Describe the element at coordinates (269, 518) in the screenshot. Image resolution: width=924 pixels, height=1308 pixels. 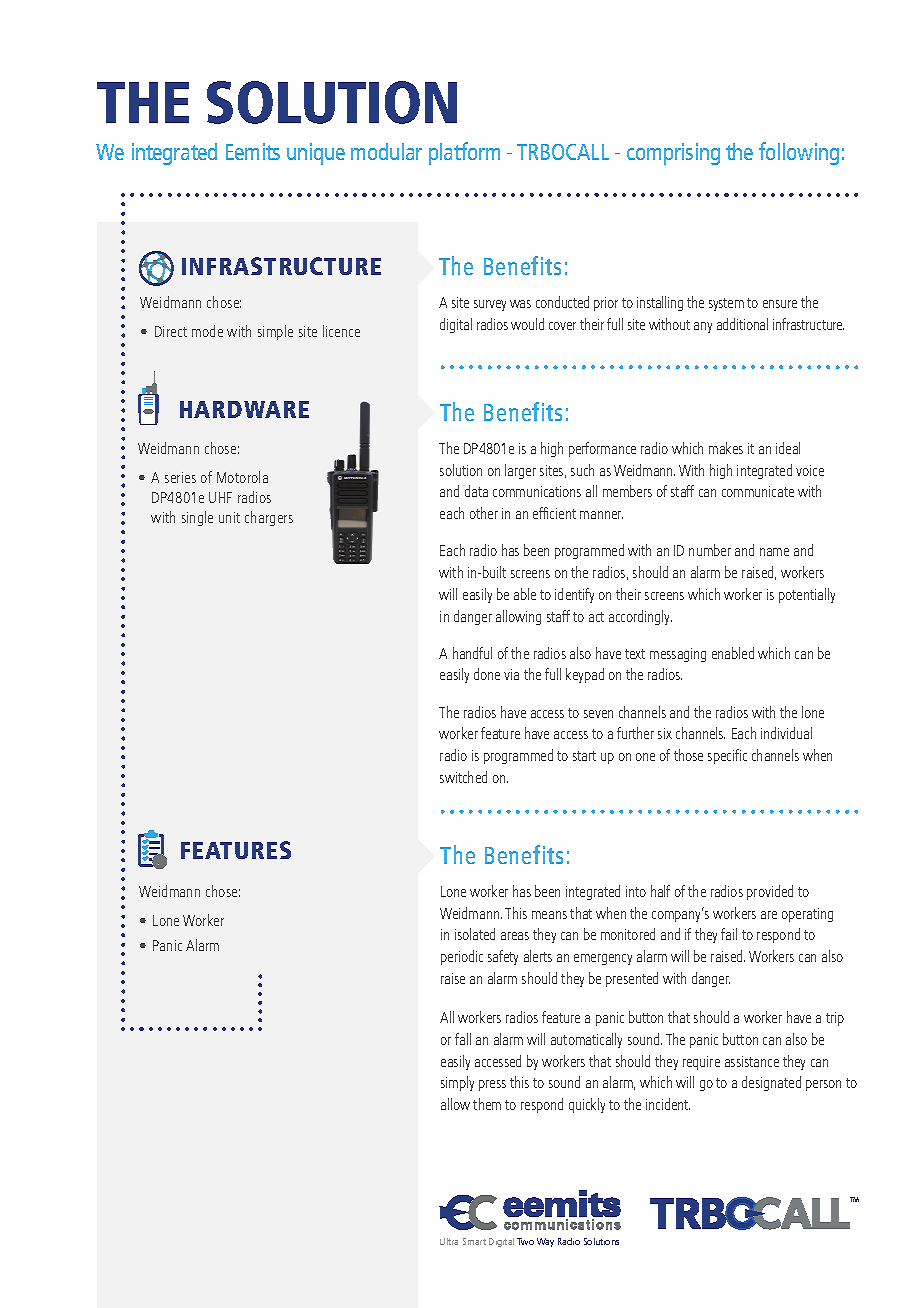
I see `chargers` at that location.
